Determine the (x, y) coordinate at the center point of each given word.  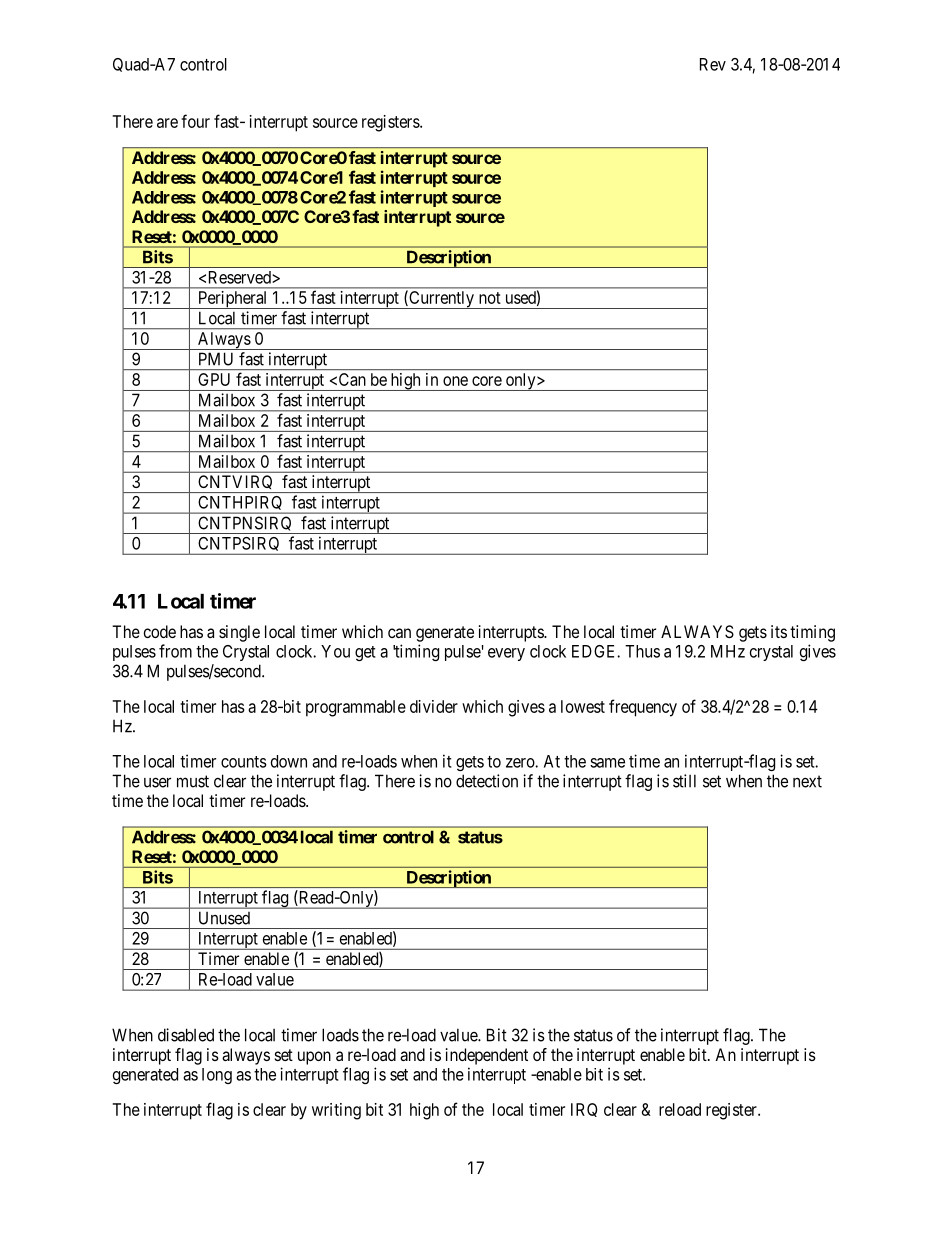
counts (244, 762)
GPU (214, 379)
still (684, 781)
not (490, 298)
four (195, 121)
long (217, 1076)
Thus (642, 651)
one (455, 381)
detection (487, 781)
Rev (713, 64)
